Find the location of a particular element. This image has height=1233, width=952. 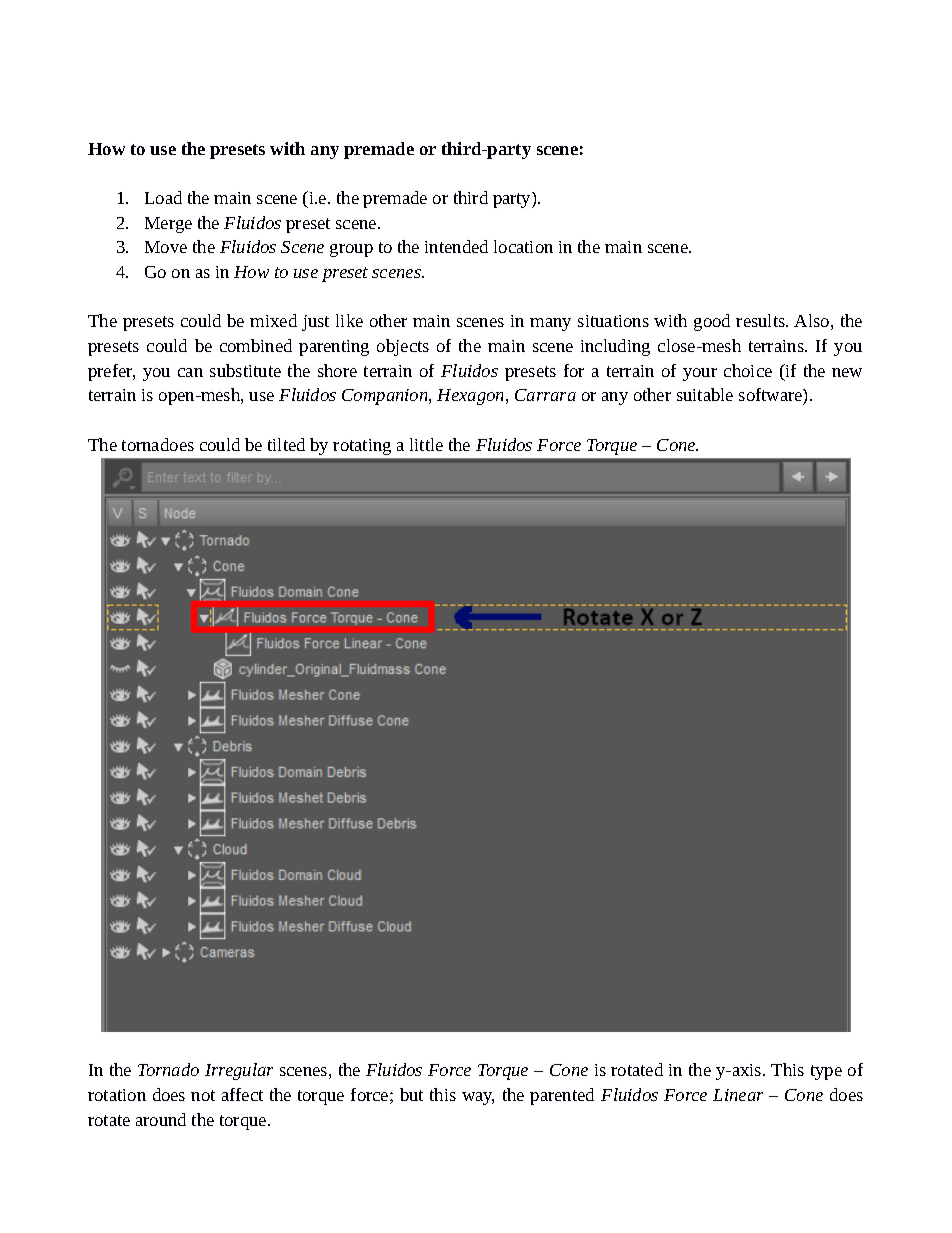

Irregular is located at coordinates (239, 1071).
